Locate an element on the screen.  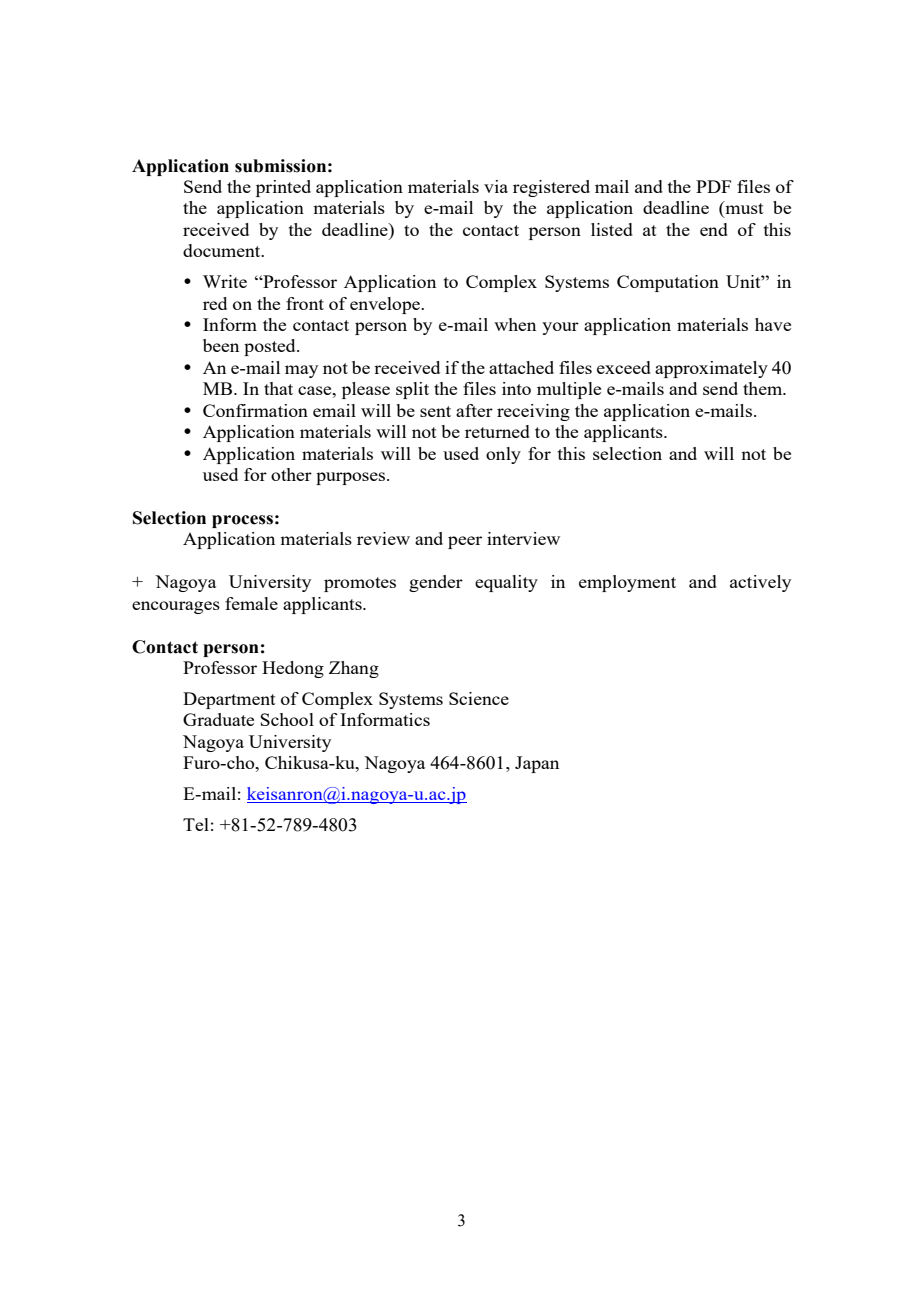
only is located at coordinates (503, 455).
